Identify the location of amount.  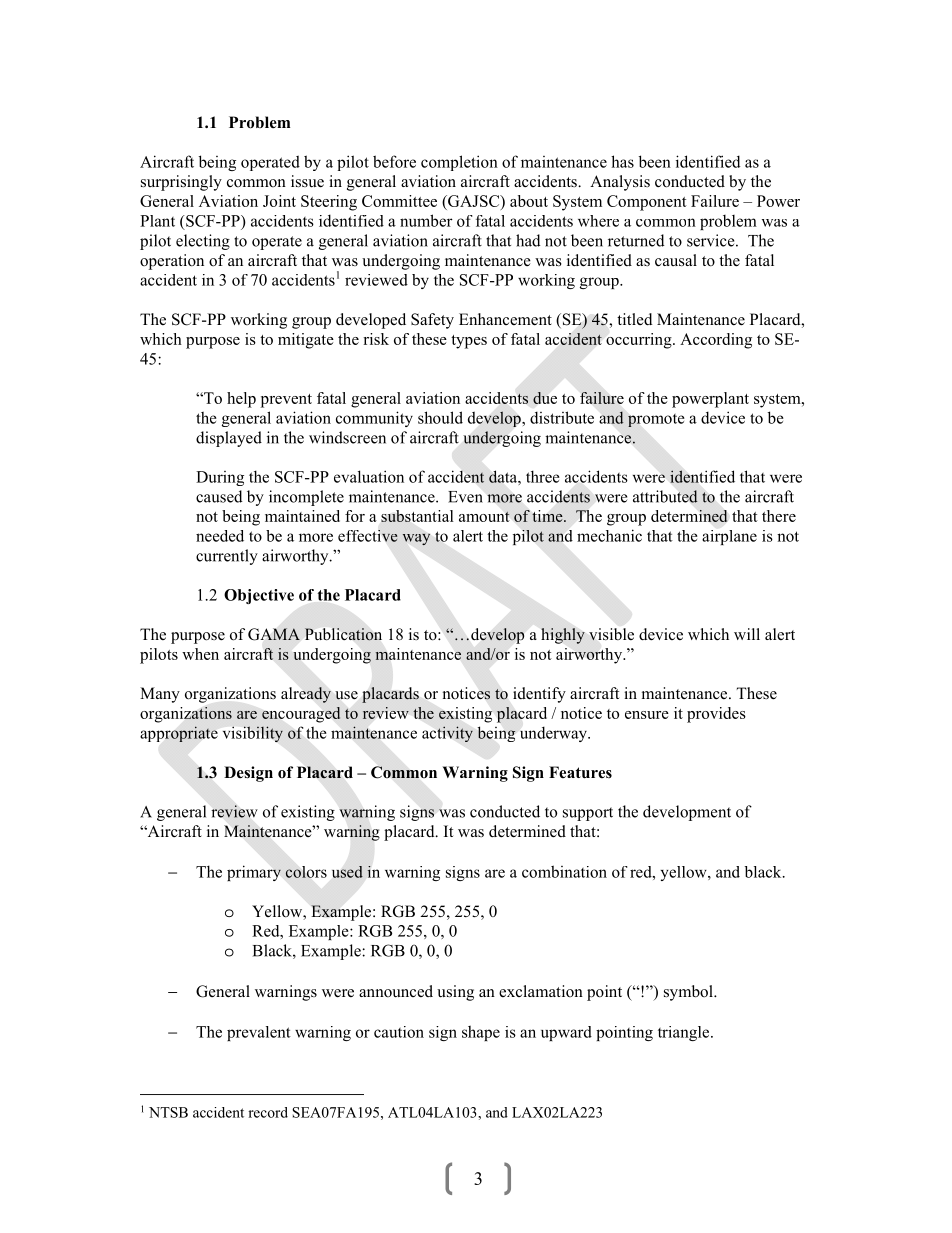
(484, 516).
